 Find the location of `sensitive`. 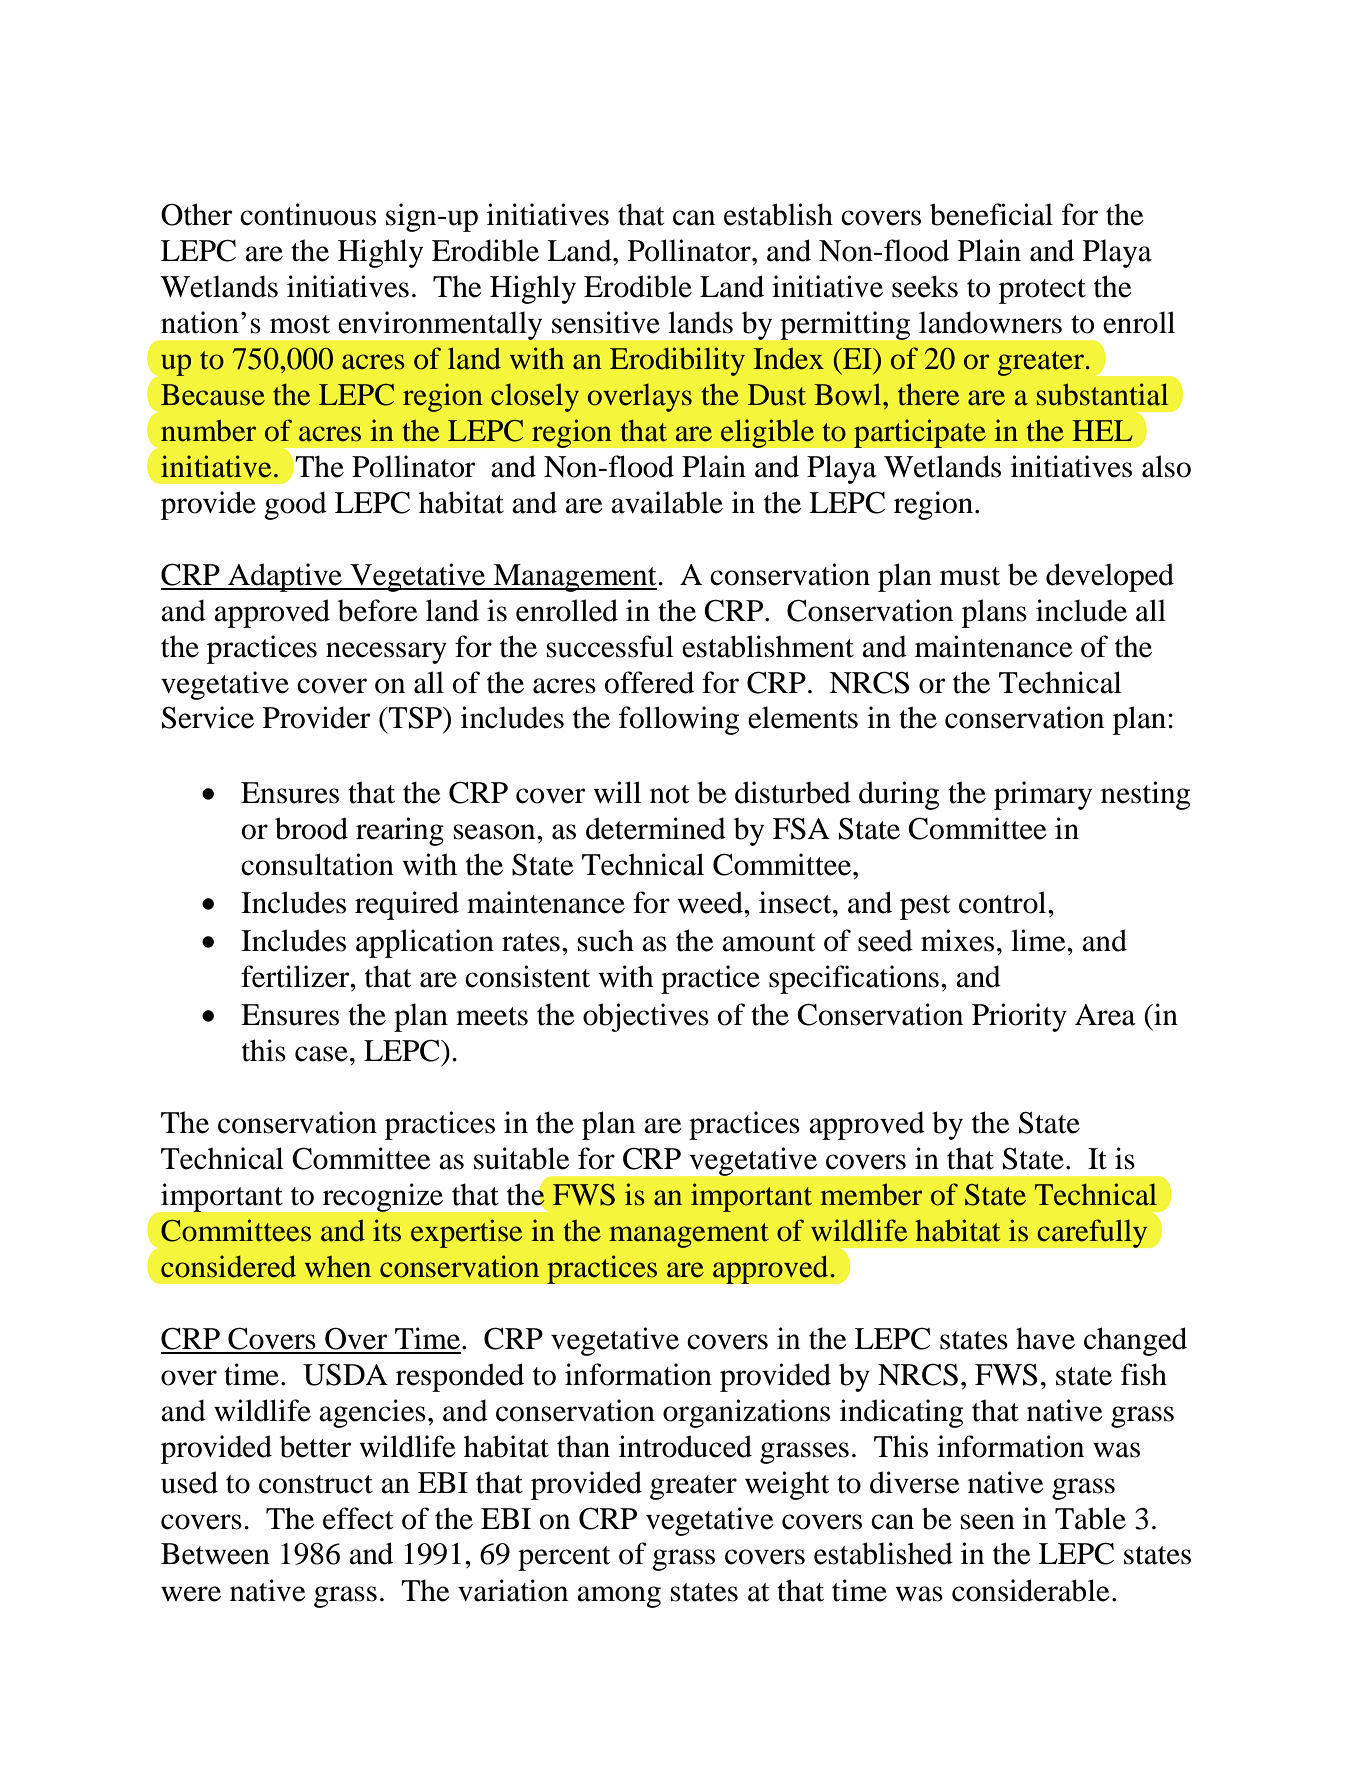

sensitive is located at coordinates (606, 322).
